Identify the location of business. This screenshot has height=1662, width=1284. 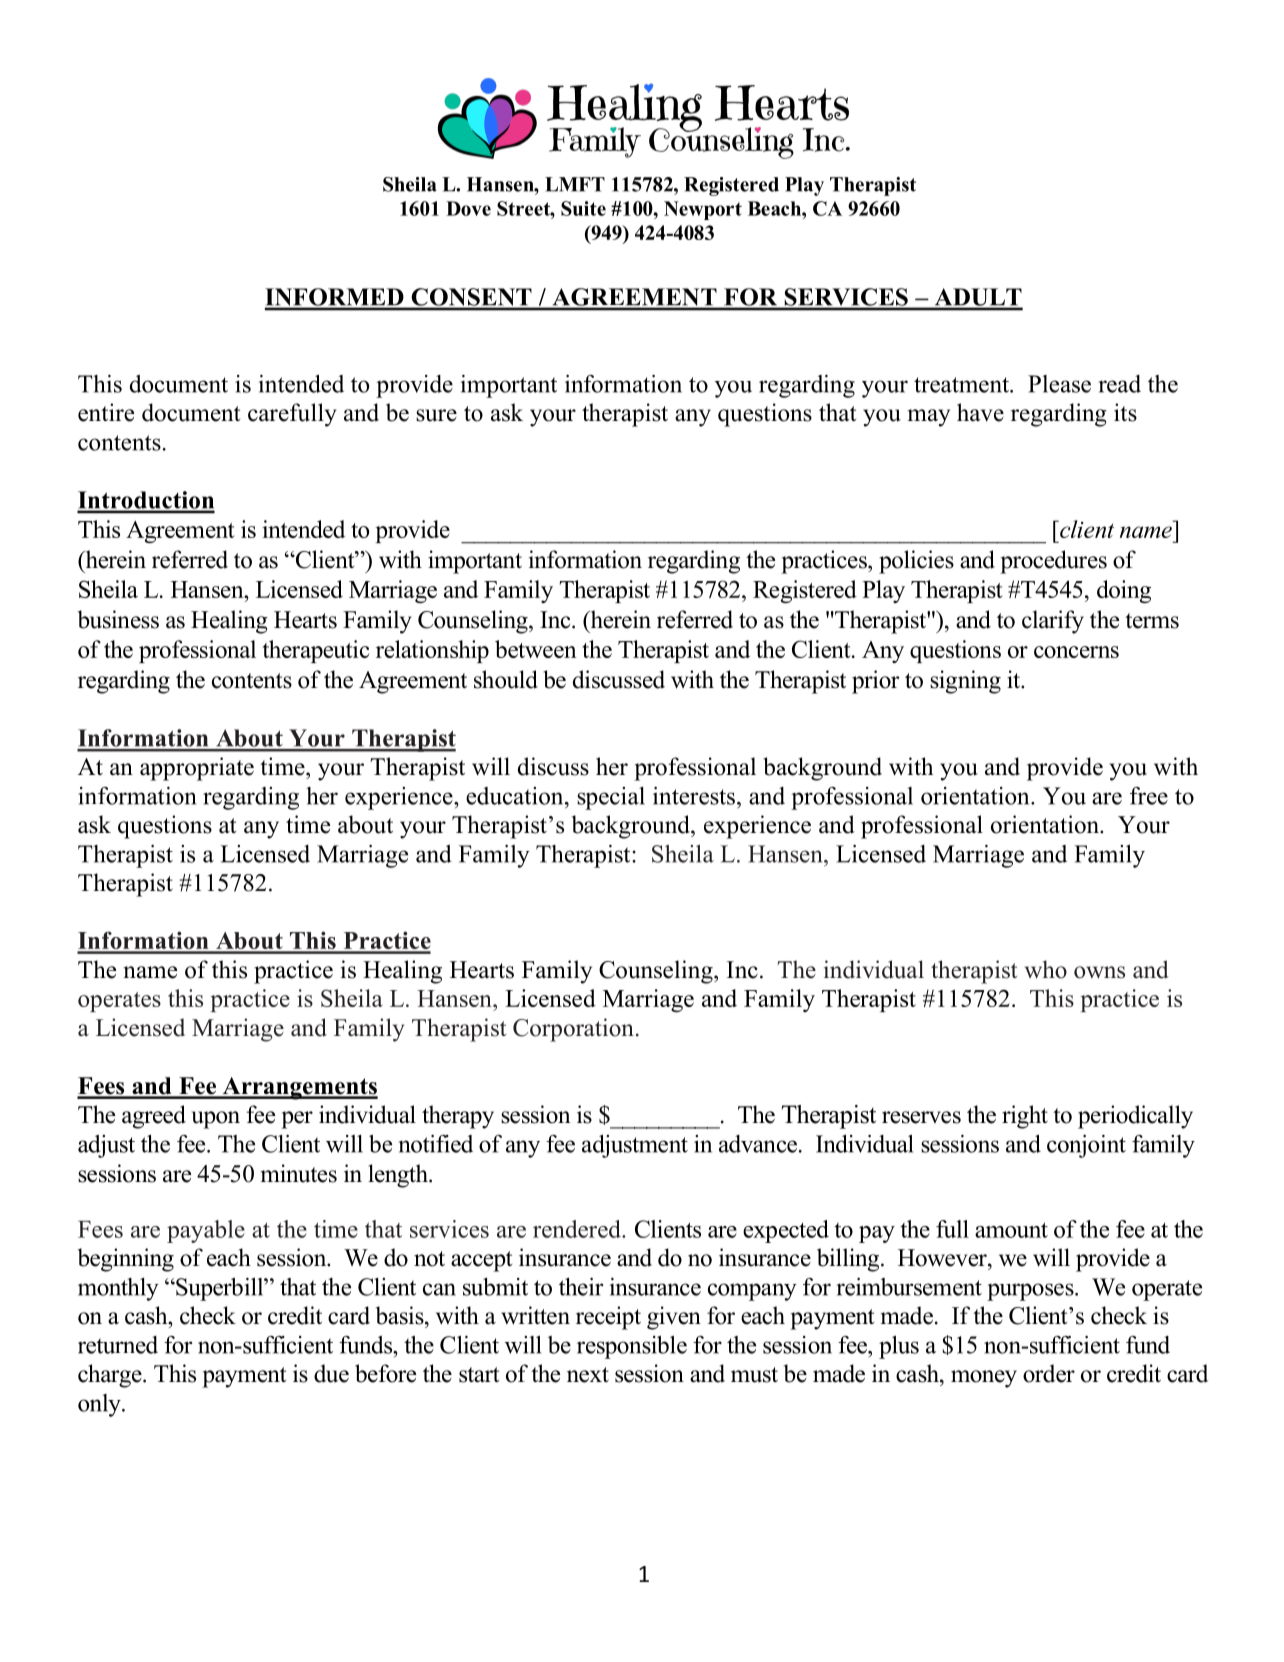
(118, 619).
